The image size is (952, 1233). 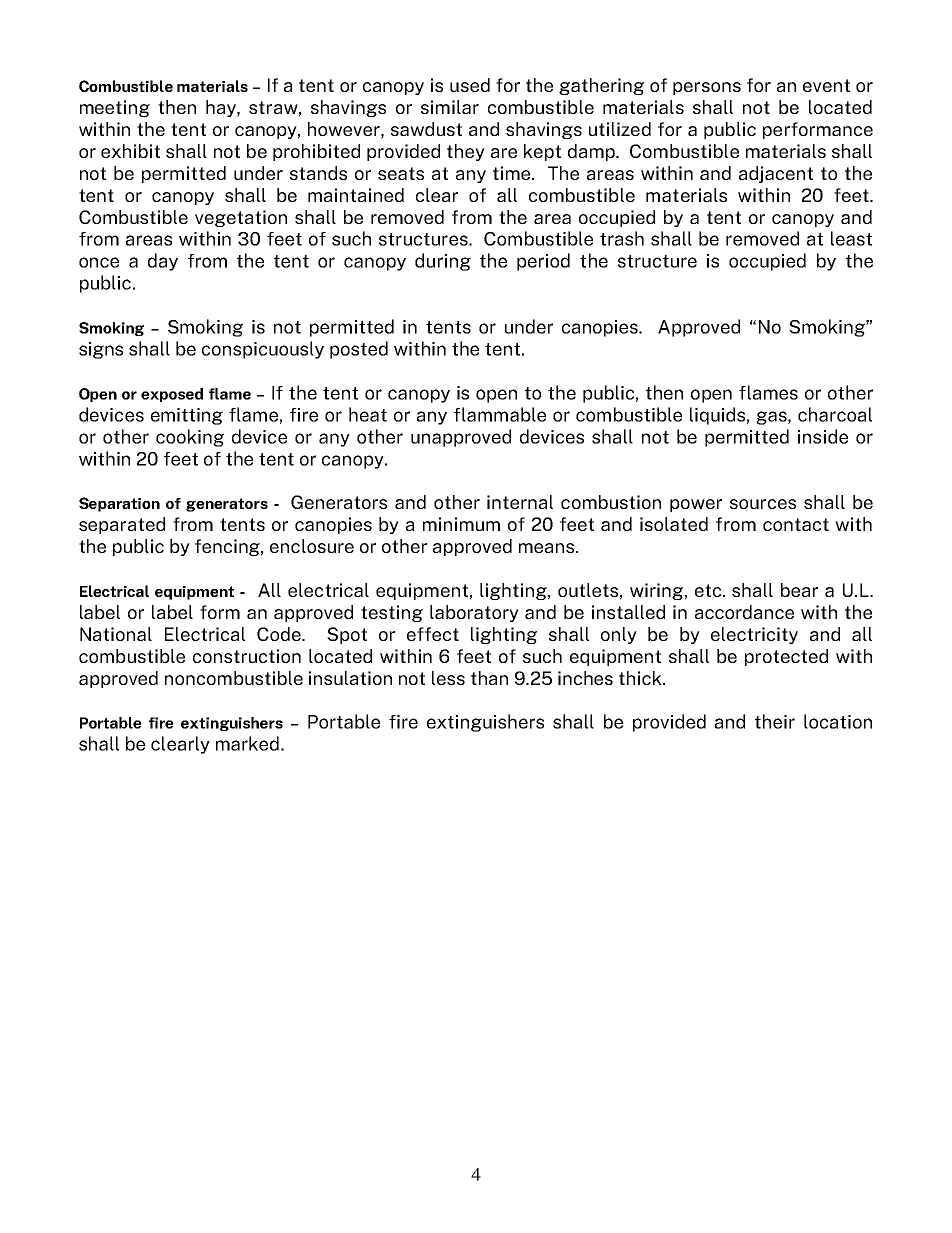 I want to click on least, so click(x=851, y=238).
